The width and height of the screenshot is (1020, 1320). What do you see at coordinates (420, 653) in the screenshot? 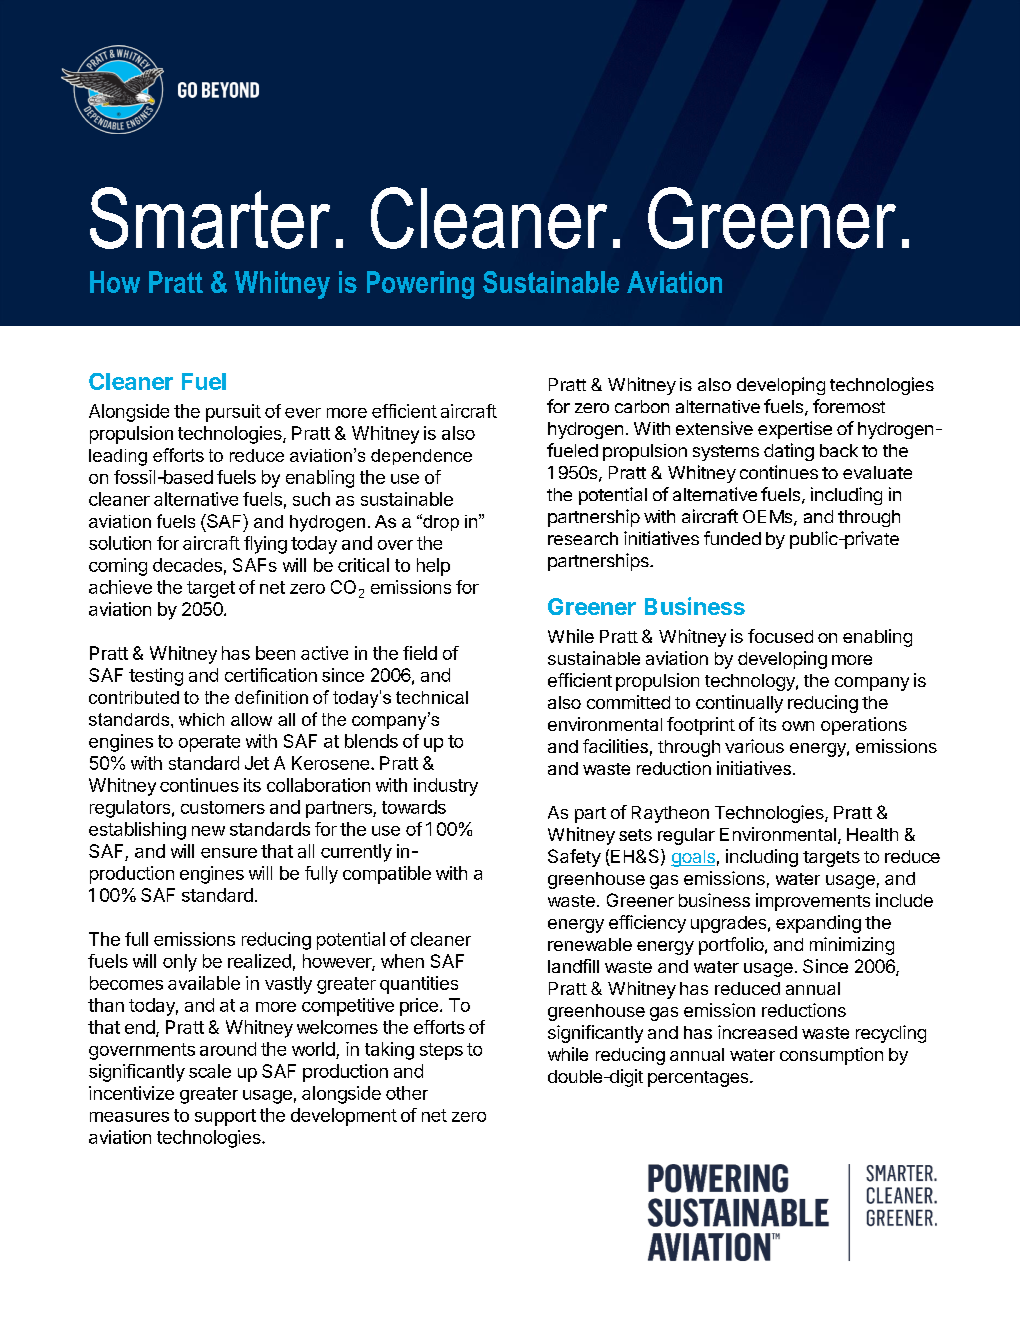
I see `field` at bounding box center [420, 653].
